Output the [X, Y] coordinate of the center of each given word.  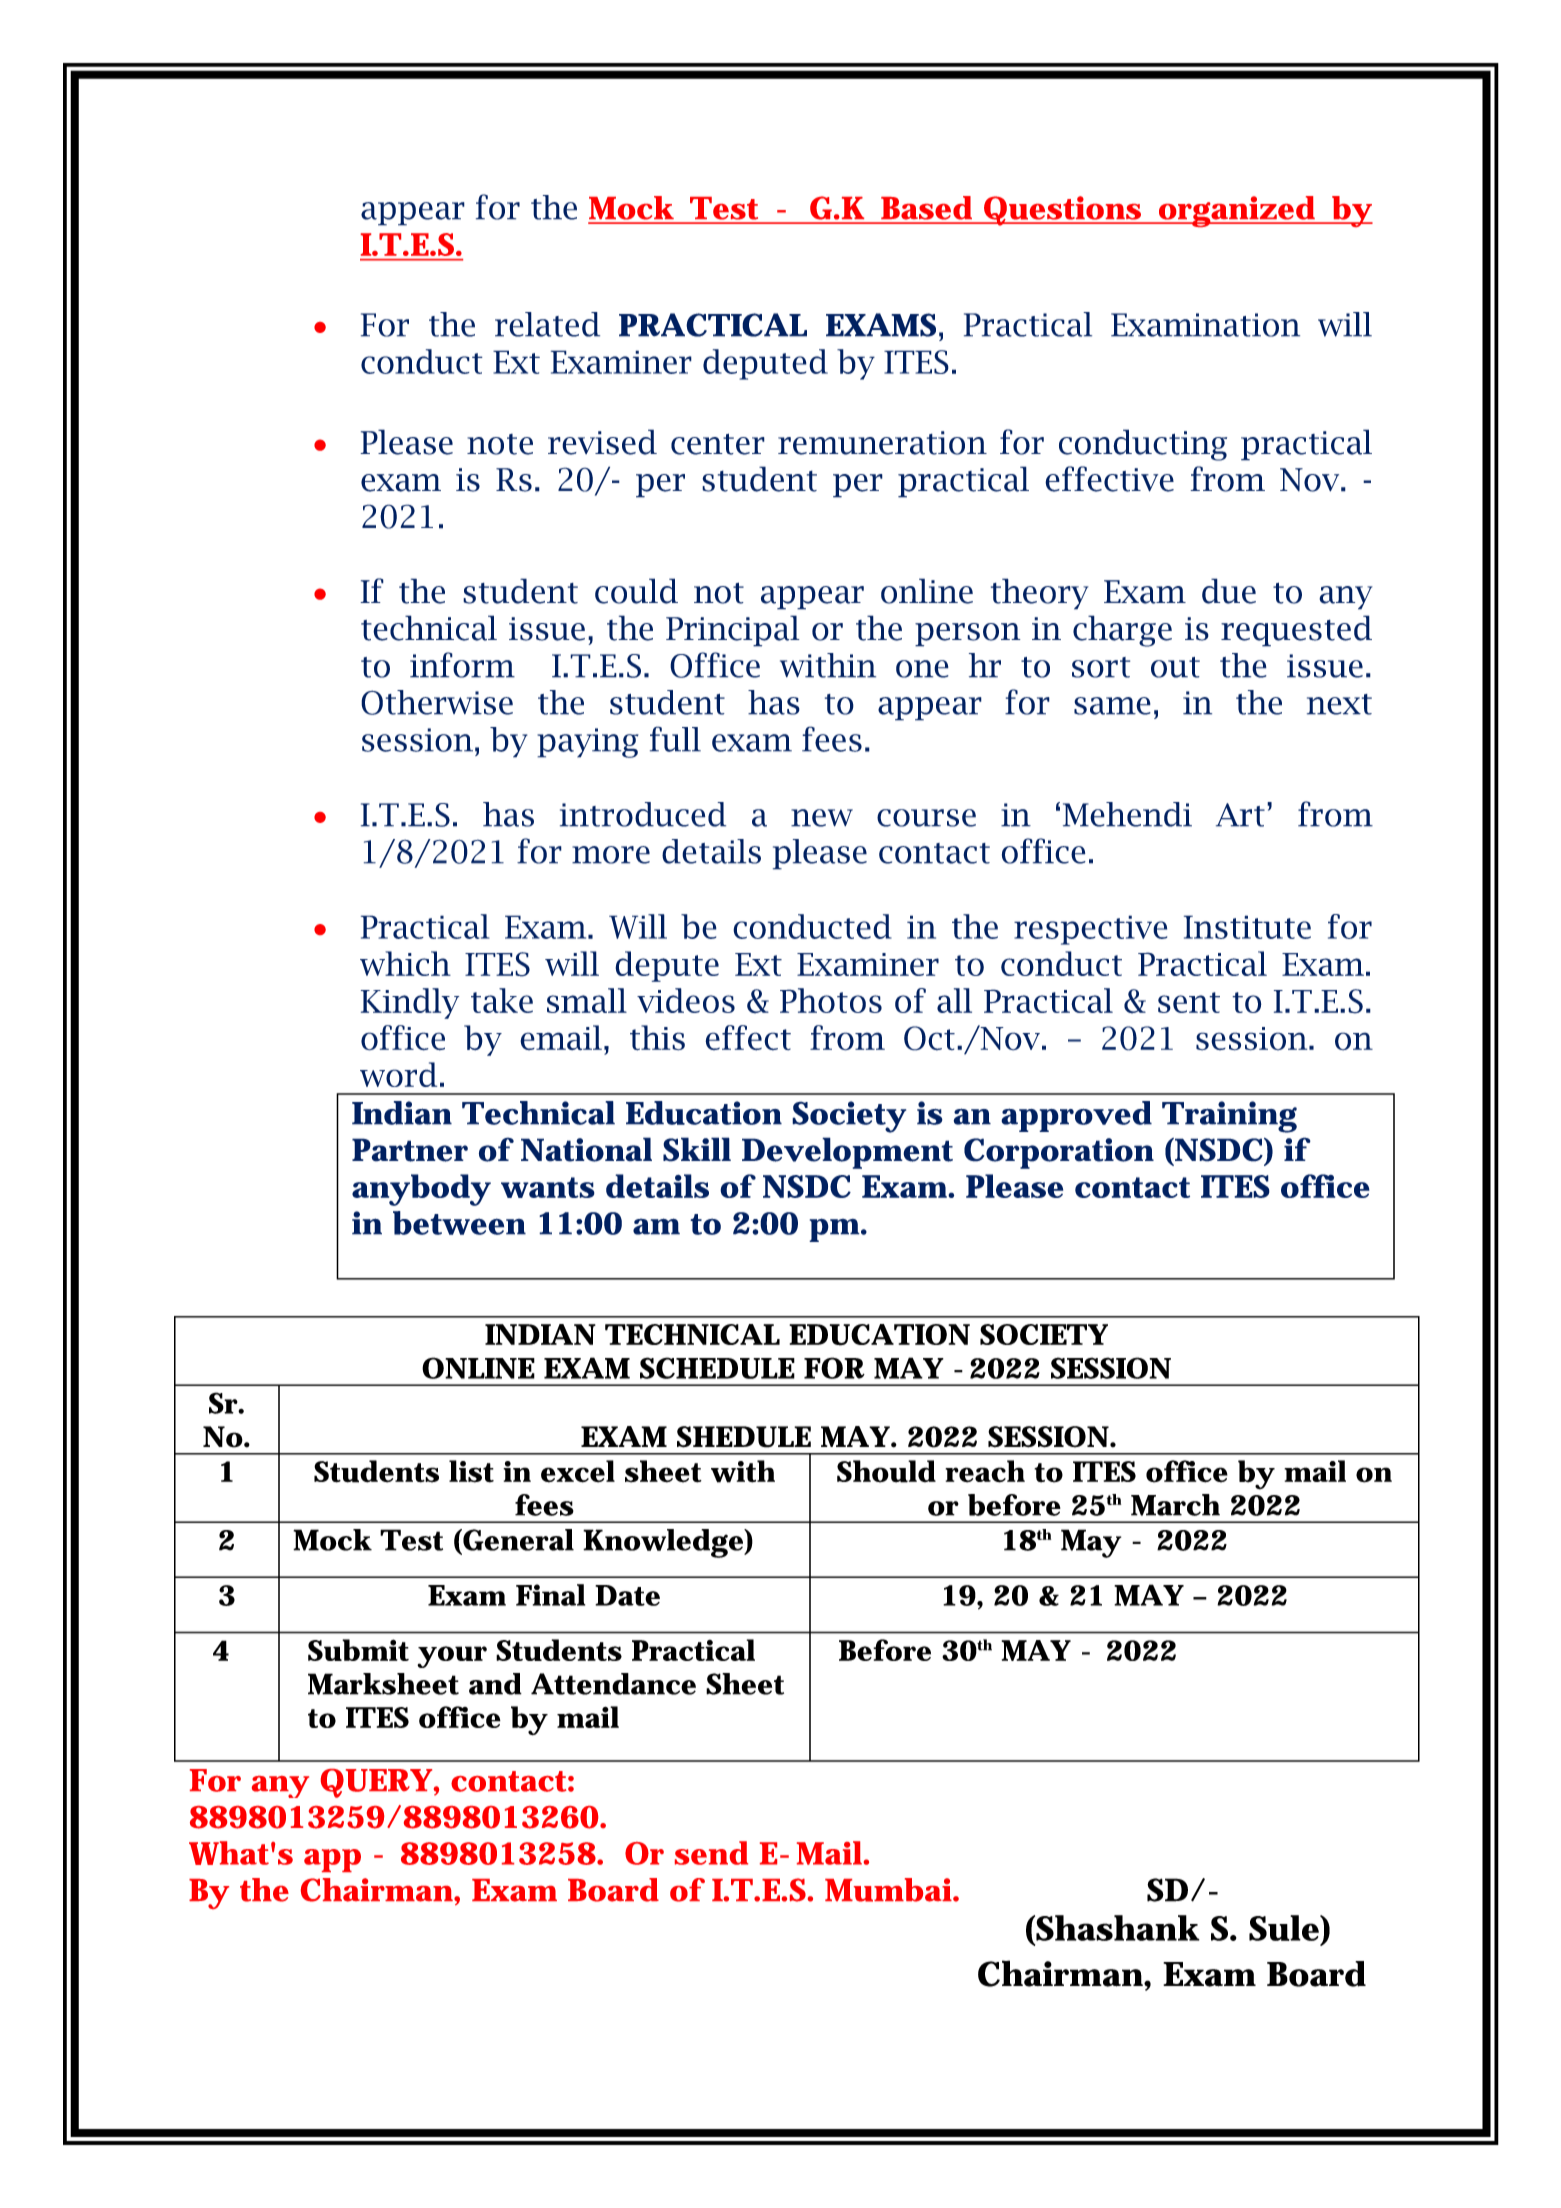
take [502, 1000]
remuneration [882, 443]
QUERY [376, 1783]
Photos [831, 1000]
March [1175, 1505]
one [922, 669]
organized [1237, 211]
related [547, 324]
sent [1189, 1002]
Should [886, 1471]
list [471, 1471]
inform [462, 665]
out [1175, 667]
